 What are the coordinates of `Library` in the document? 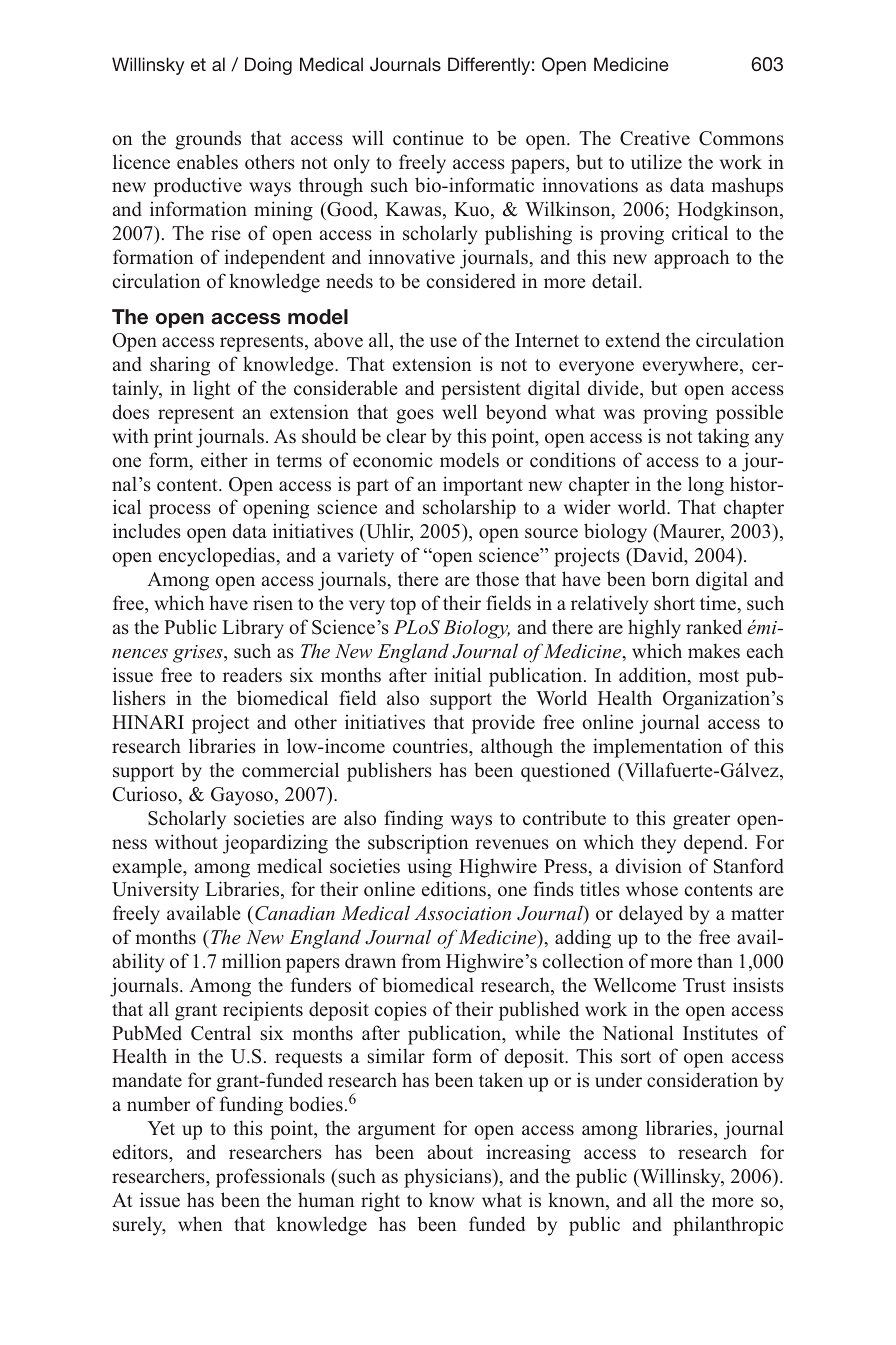 It's located at (253, 629).
